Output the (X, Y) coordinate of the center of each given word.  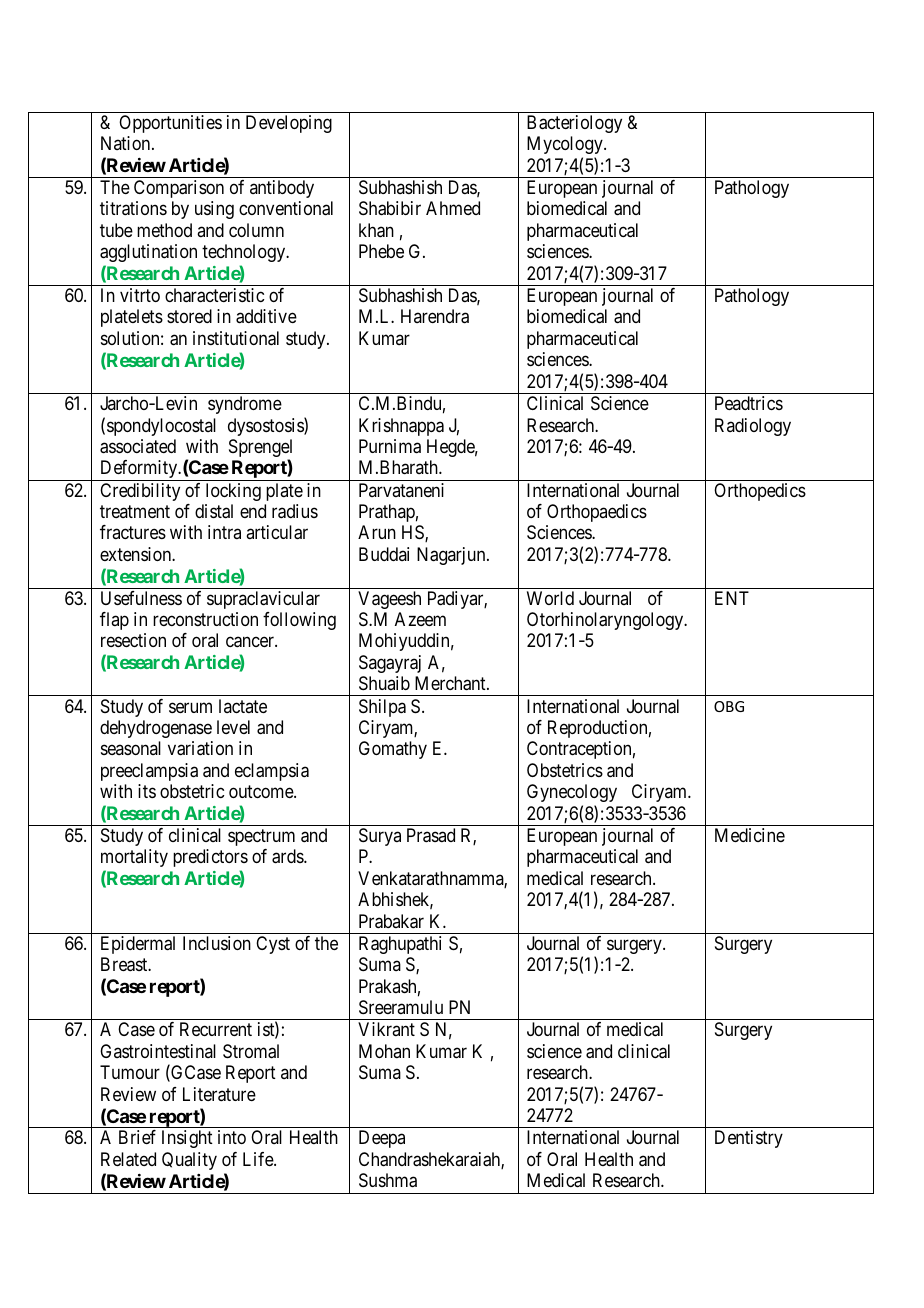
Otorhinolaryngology (606, 621)
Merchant (451, 683)
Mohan (384, 1051)
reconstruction (205, 619)
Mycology (566, 145)
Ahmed (453, 208)
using (214, 210)
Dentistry (749, 1139)
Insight (187, 1139)
